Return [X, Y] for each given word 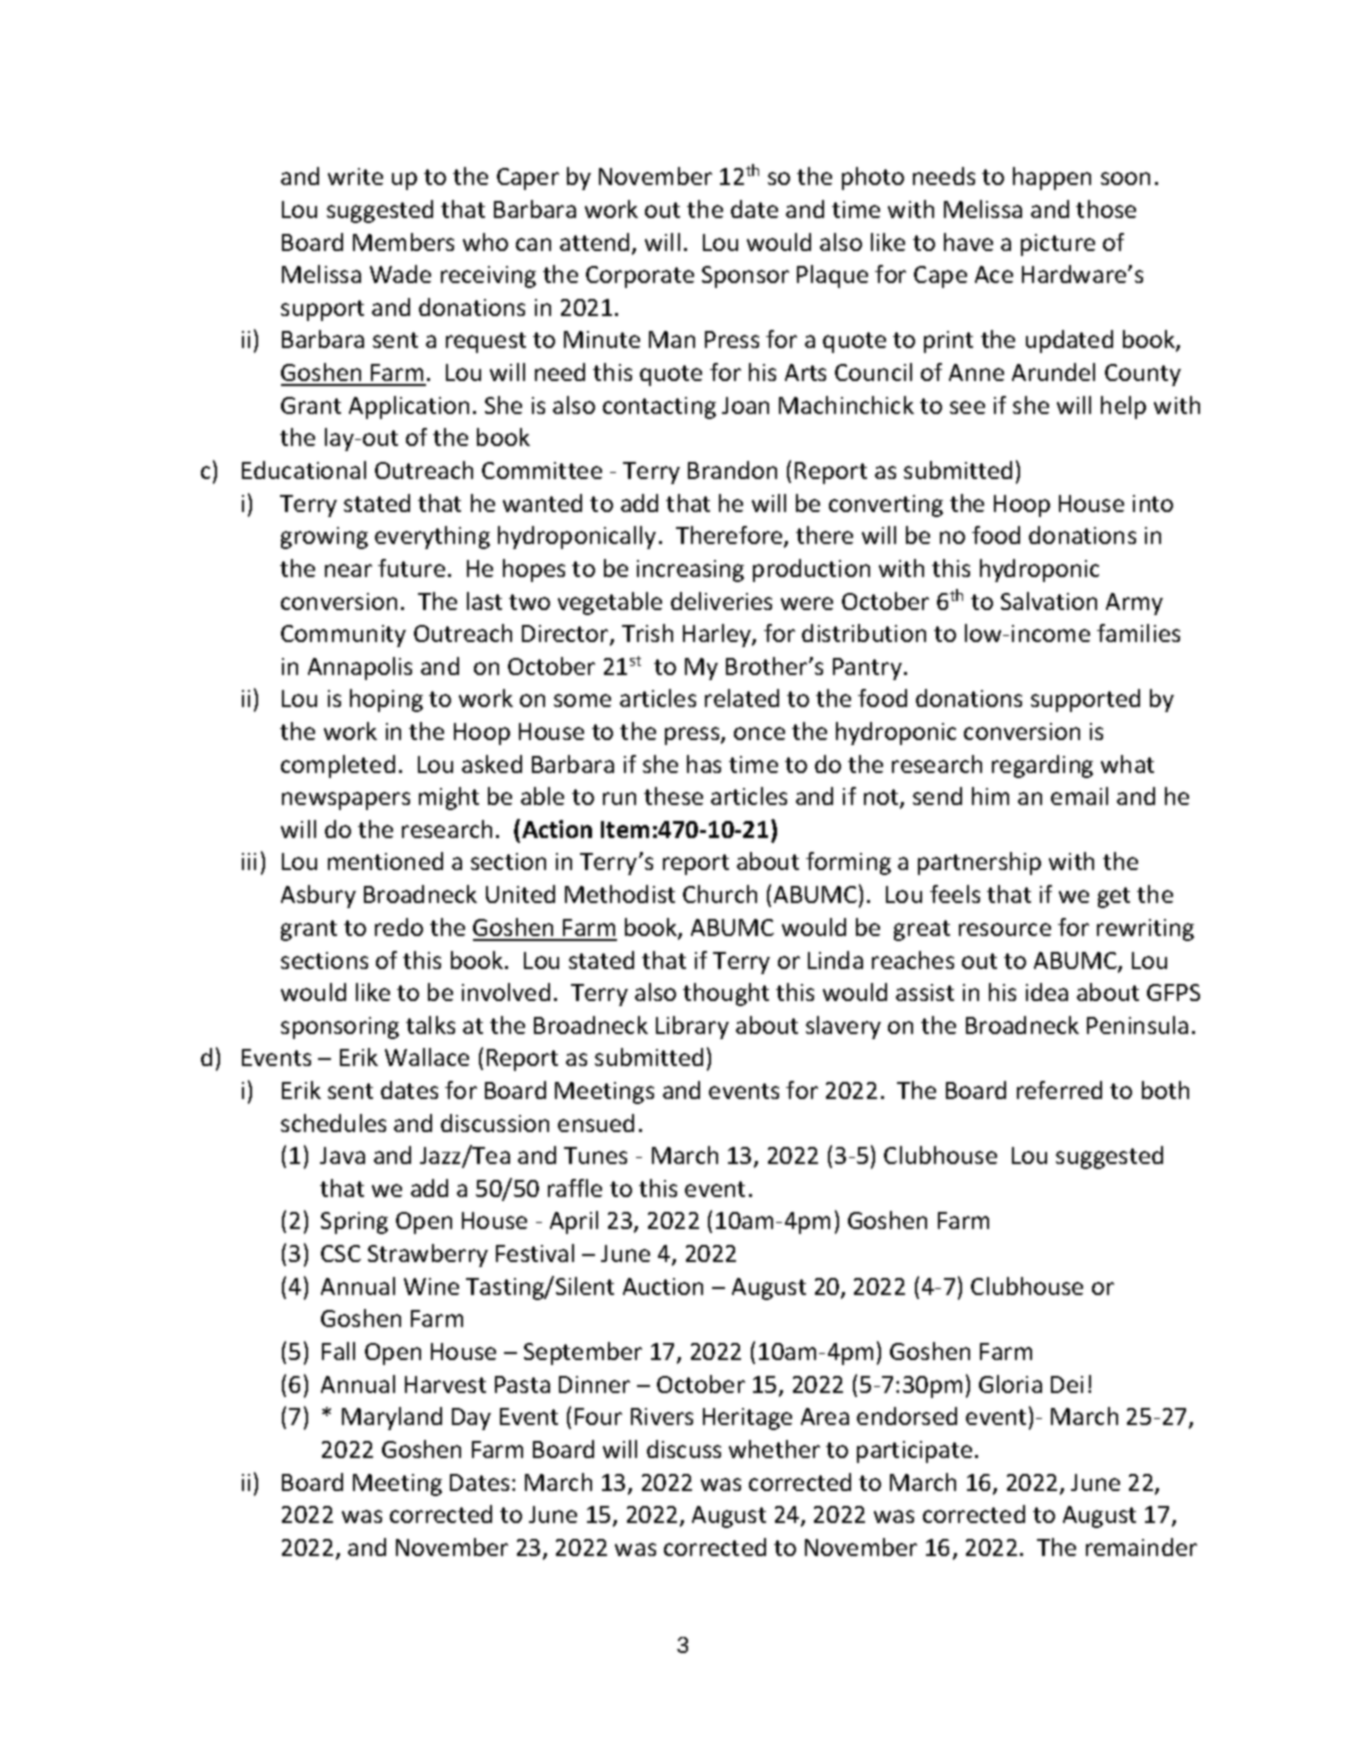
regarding [1042, 766]
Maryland [392, 1418]
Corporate [640, 277]
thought [726, 994]
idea [1047, 992]
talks [430, 1025]
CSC [341, 1253]
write [355, 176]
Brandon [732, 470]
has [704, 764]
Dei [1067, 1384]
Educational [304, 470]
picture [1058, 245]
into [1153, 503]
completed [338, 766]
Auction [663, 1286]
